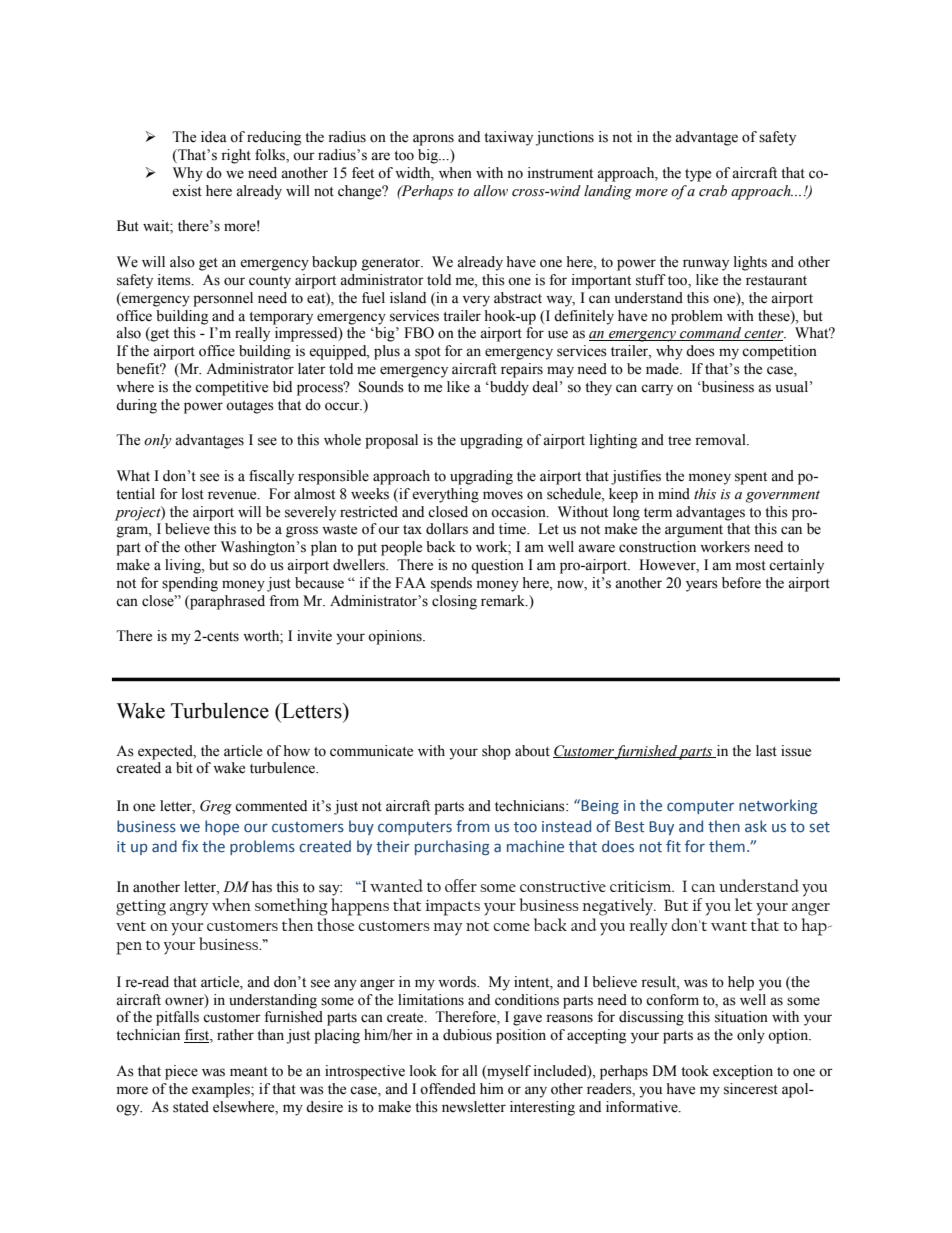 The width and height of the image is (952, 1233). What do you see at coordinates (503, 495) in the image?
I see `moves` at bounding box center [503, 495].
